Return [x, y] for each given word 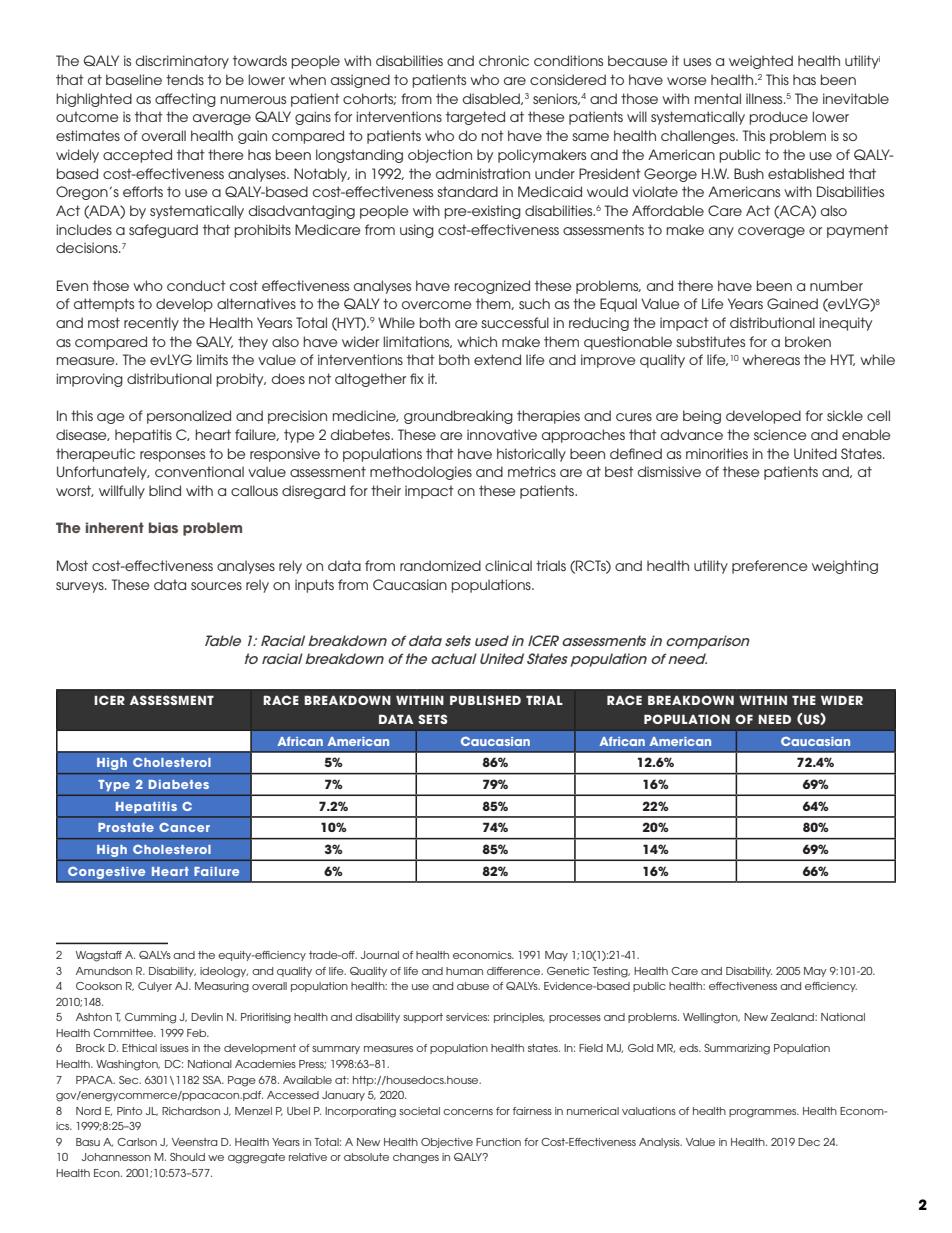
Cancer [184, 827]
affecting [185, 100]
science [780, 434]
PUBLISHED [485, 700]
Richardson [191, 1111]
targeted [475, 118]
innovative [502, 434]
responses [172, 456]
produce [778, 118]
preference [770, 567]
